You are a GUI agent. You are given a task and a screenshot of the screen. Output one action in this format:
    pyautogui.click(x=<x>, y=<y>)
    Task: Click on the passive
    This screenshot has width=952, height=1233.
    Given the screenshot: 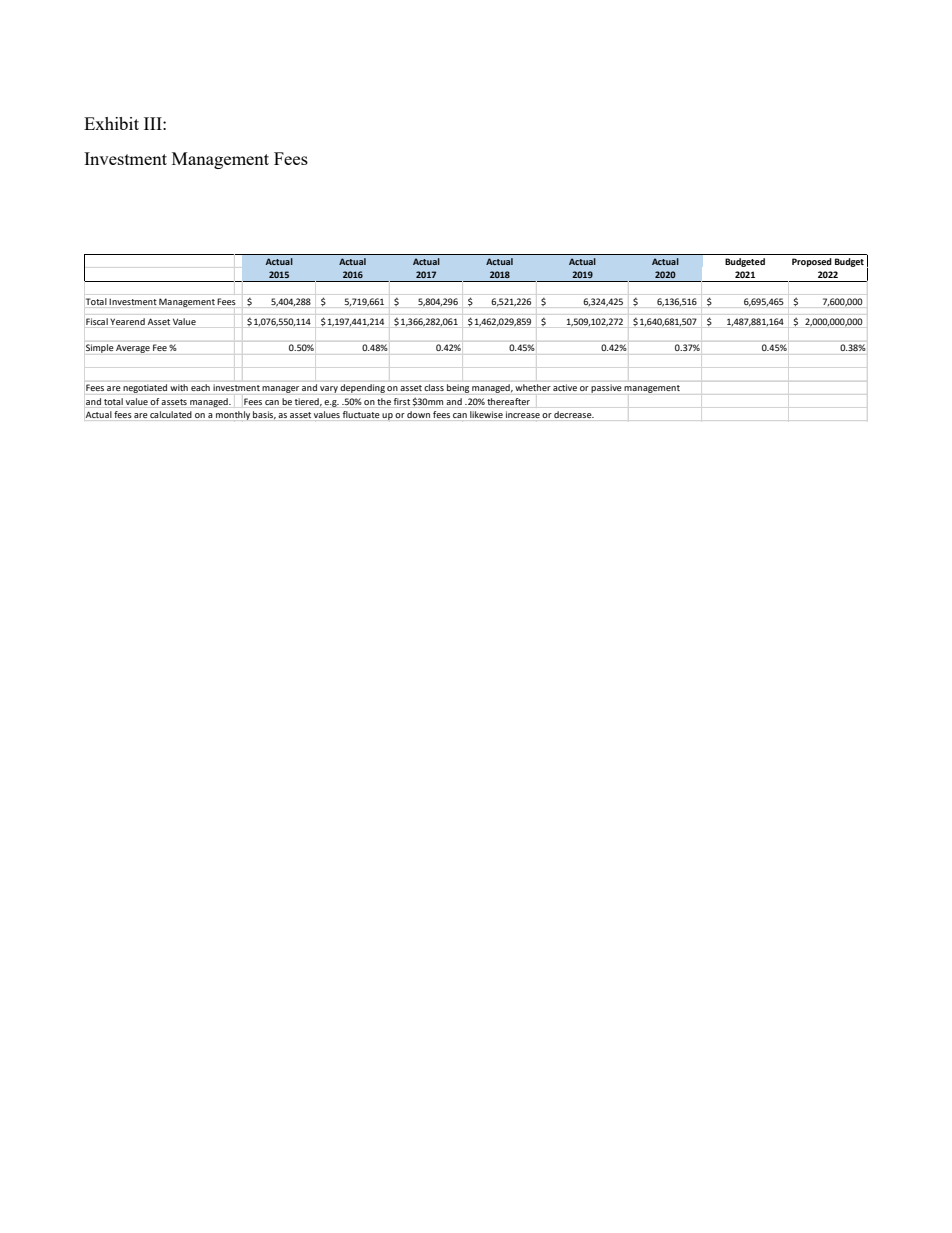 What is the action you would take?
    pyautogui.click(x=606, y=388)
